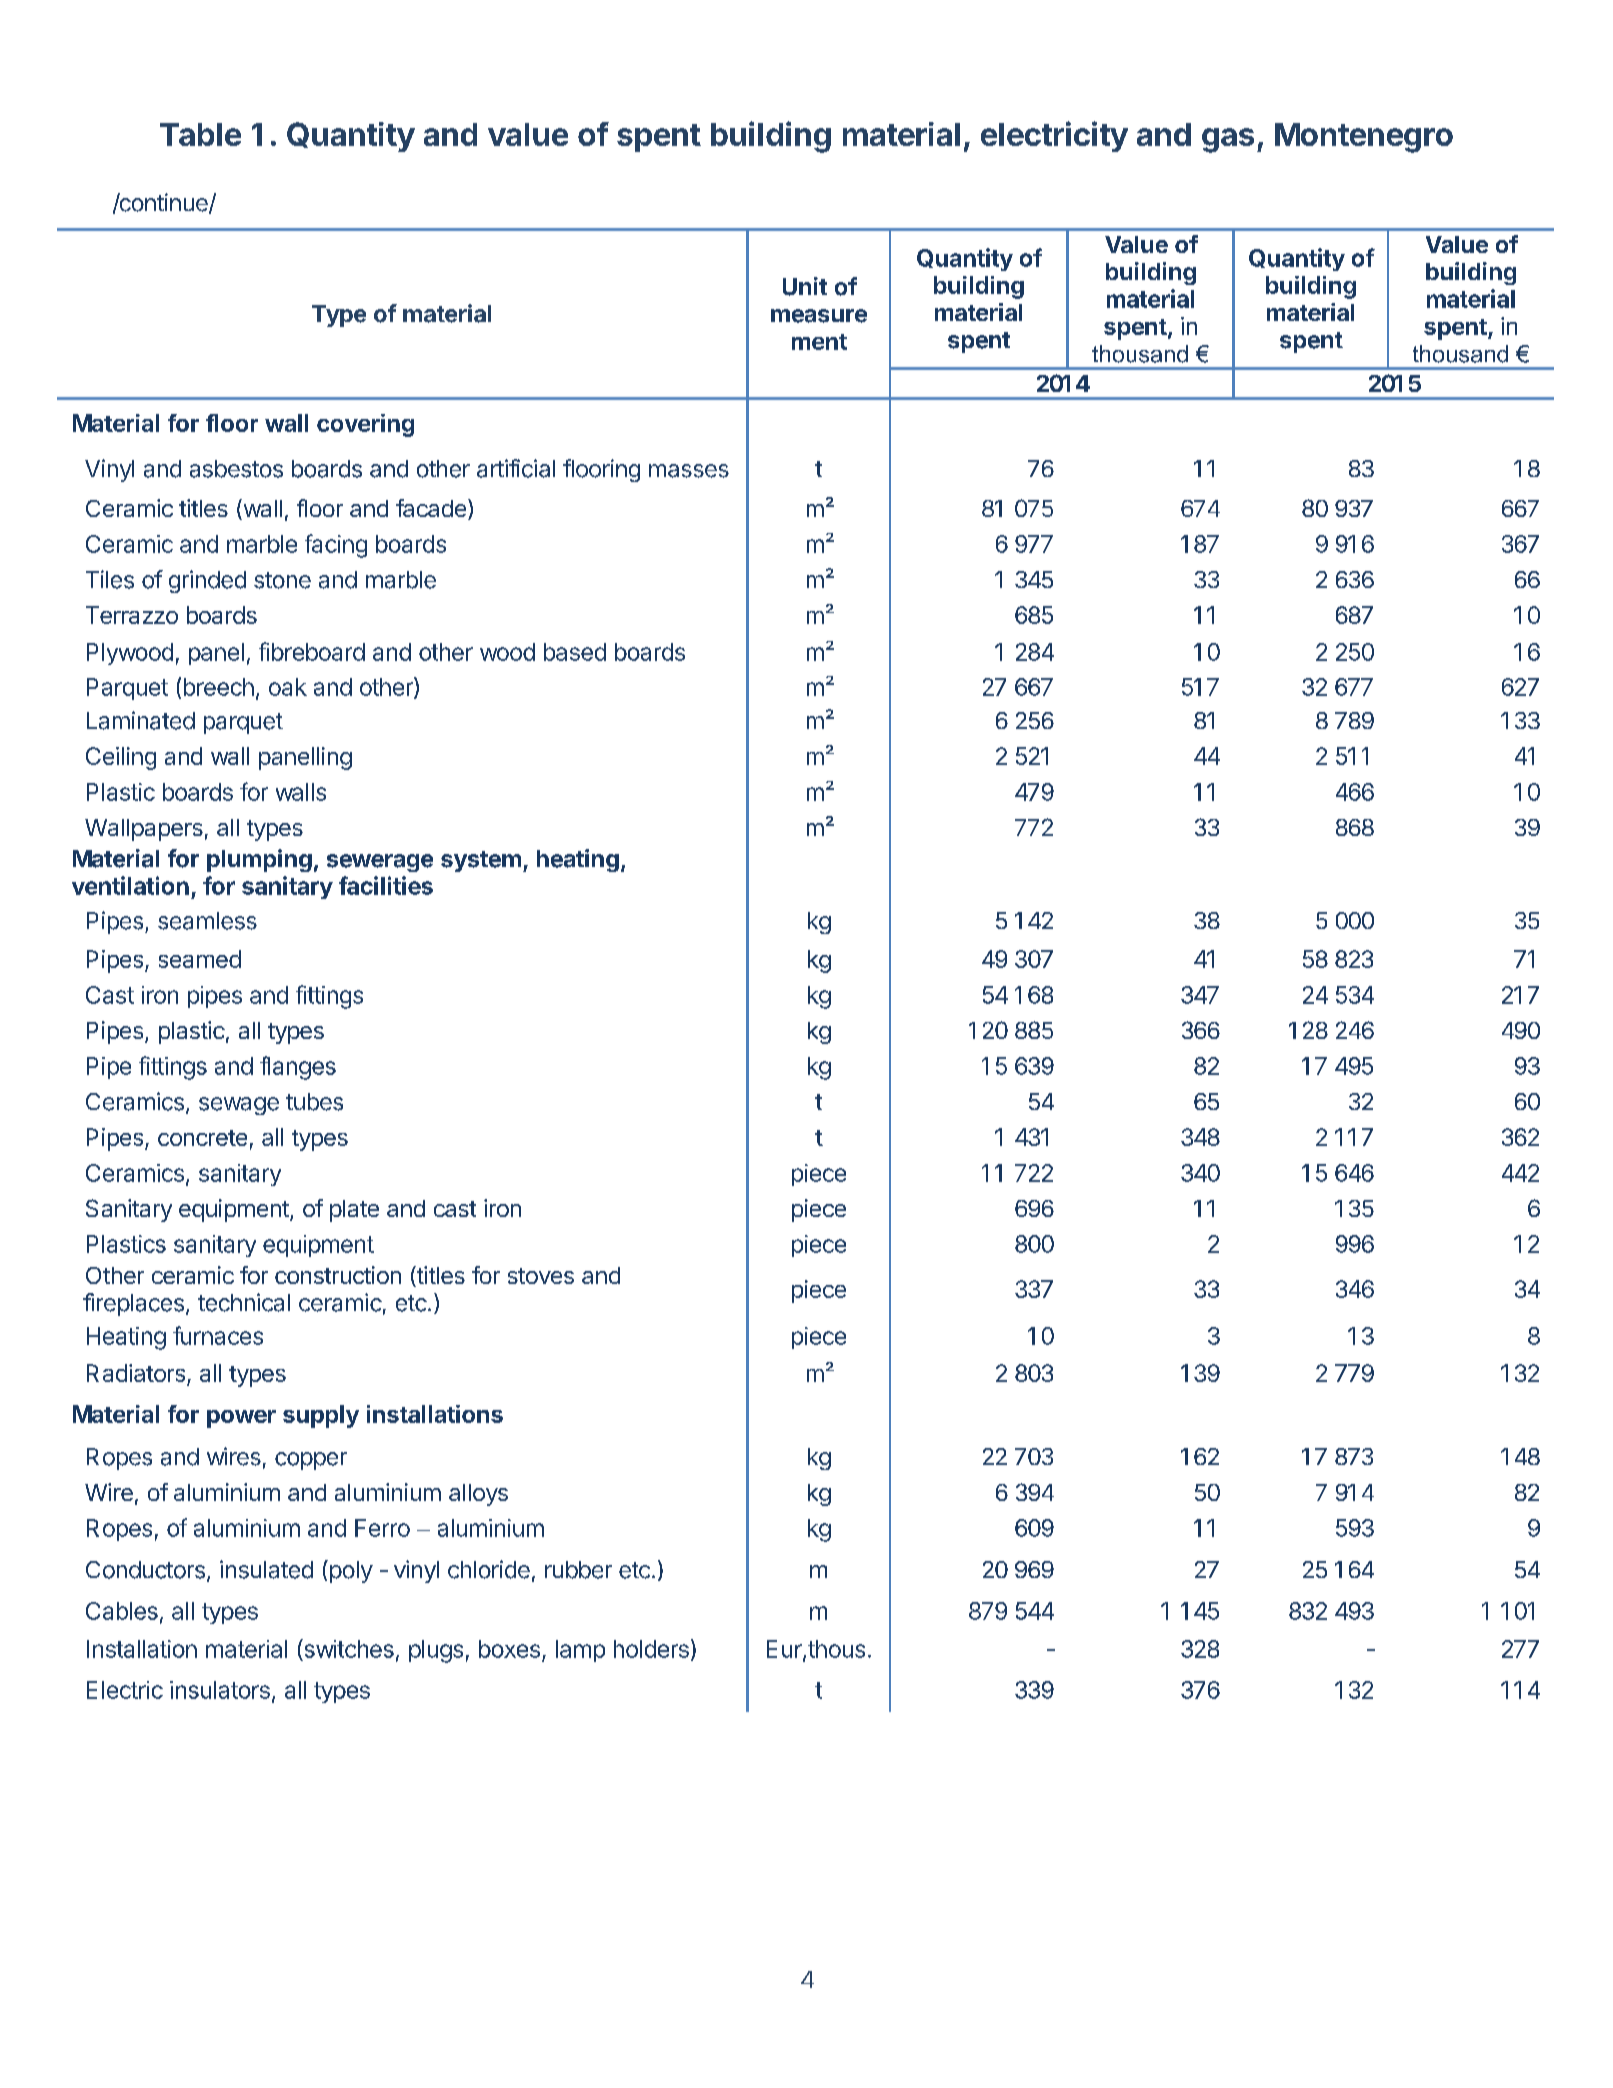 The image size is (1613, 2088). Describe the element at coordinates (1228, 140) in the document. I see `gas` at that location.
